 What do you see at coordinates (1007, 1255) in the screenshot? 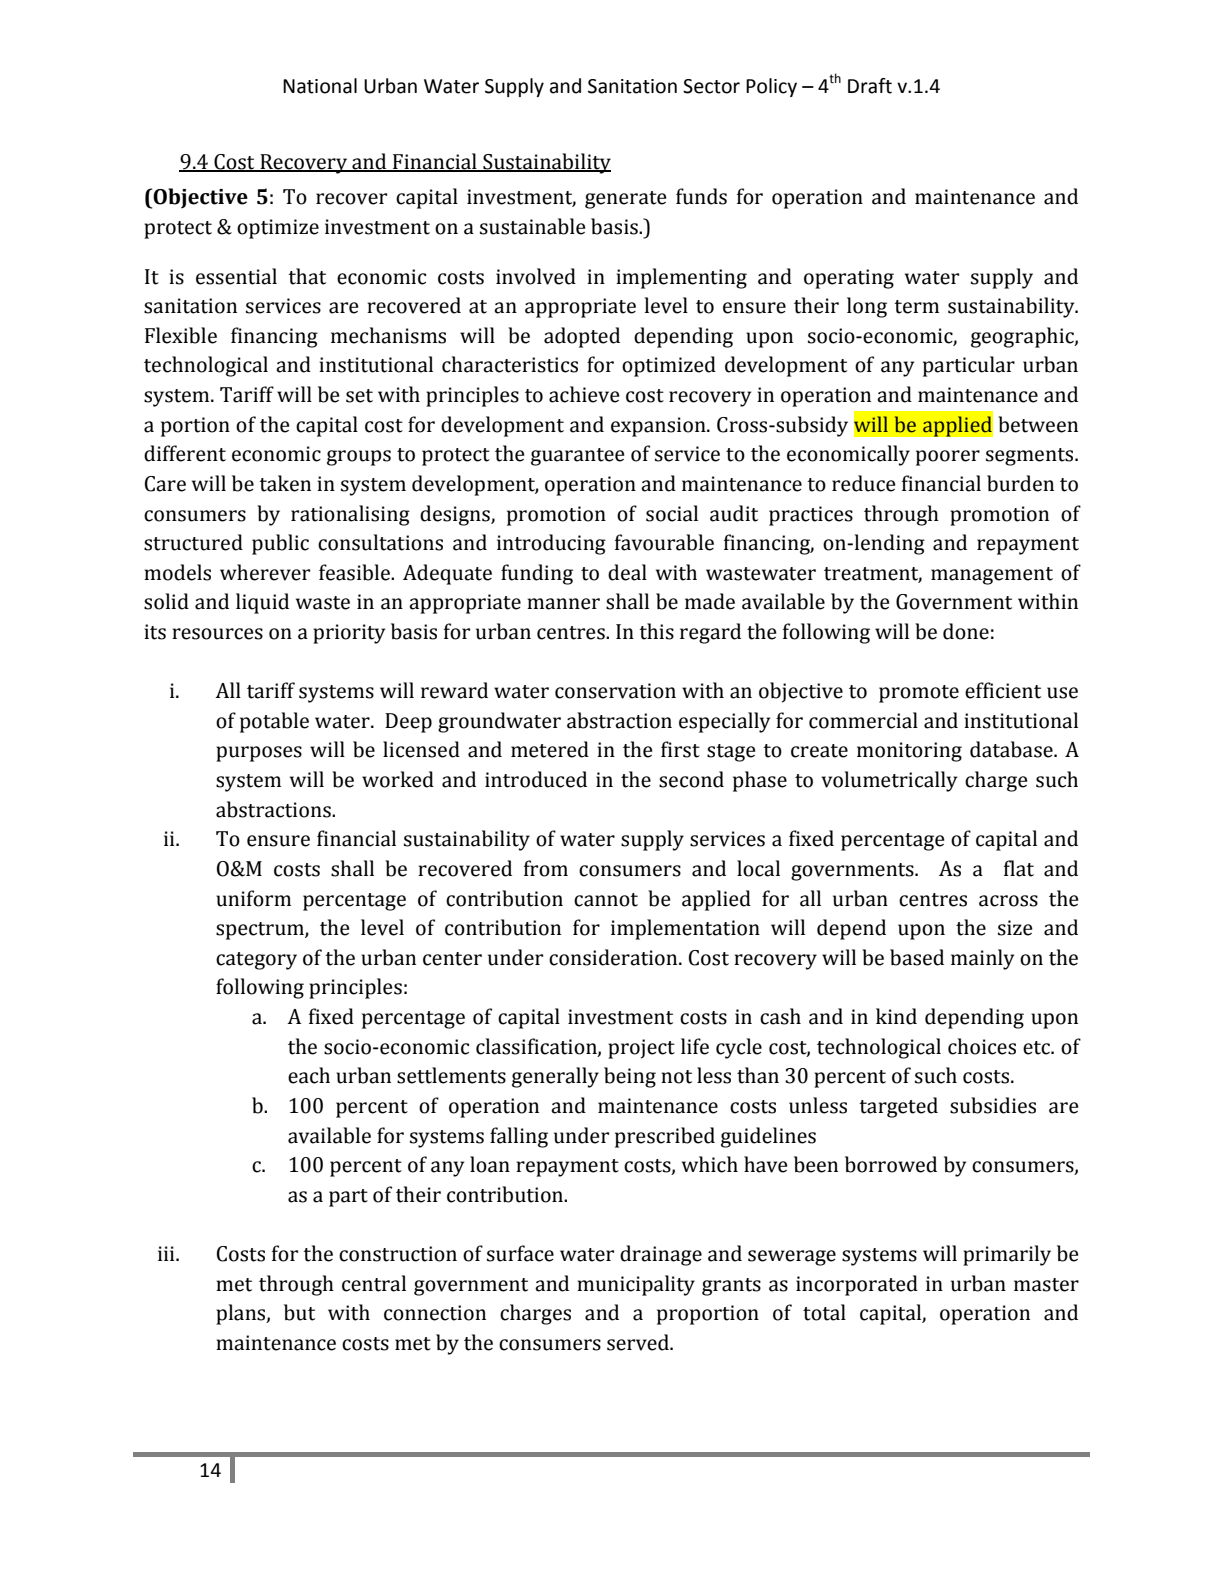
I see `primarily` at bounding box center [1007, 1255].
